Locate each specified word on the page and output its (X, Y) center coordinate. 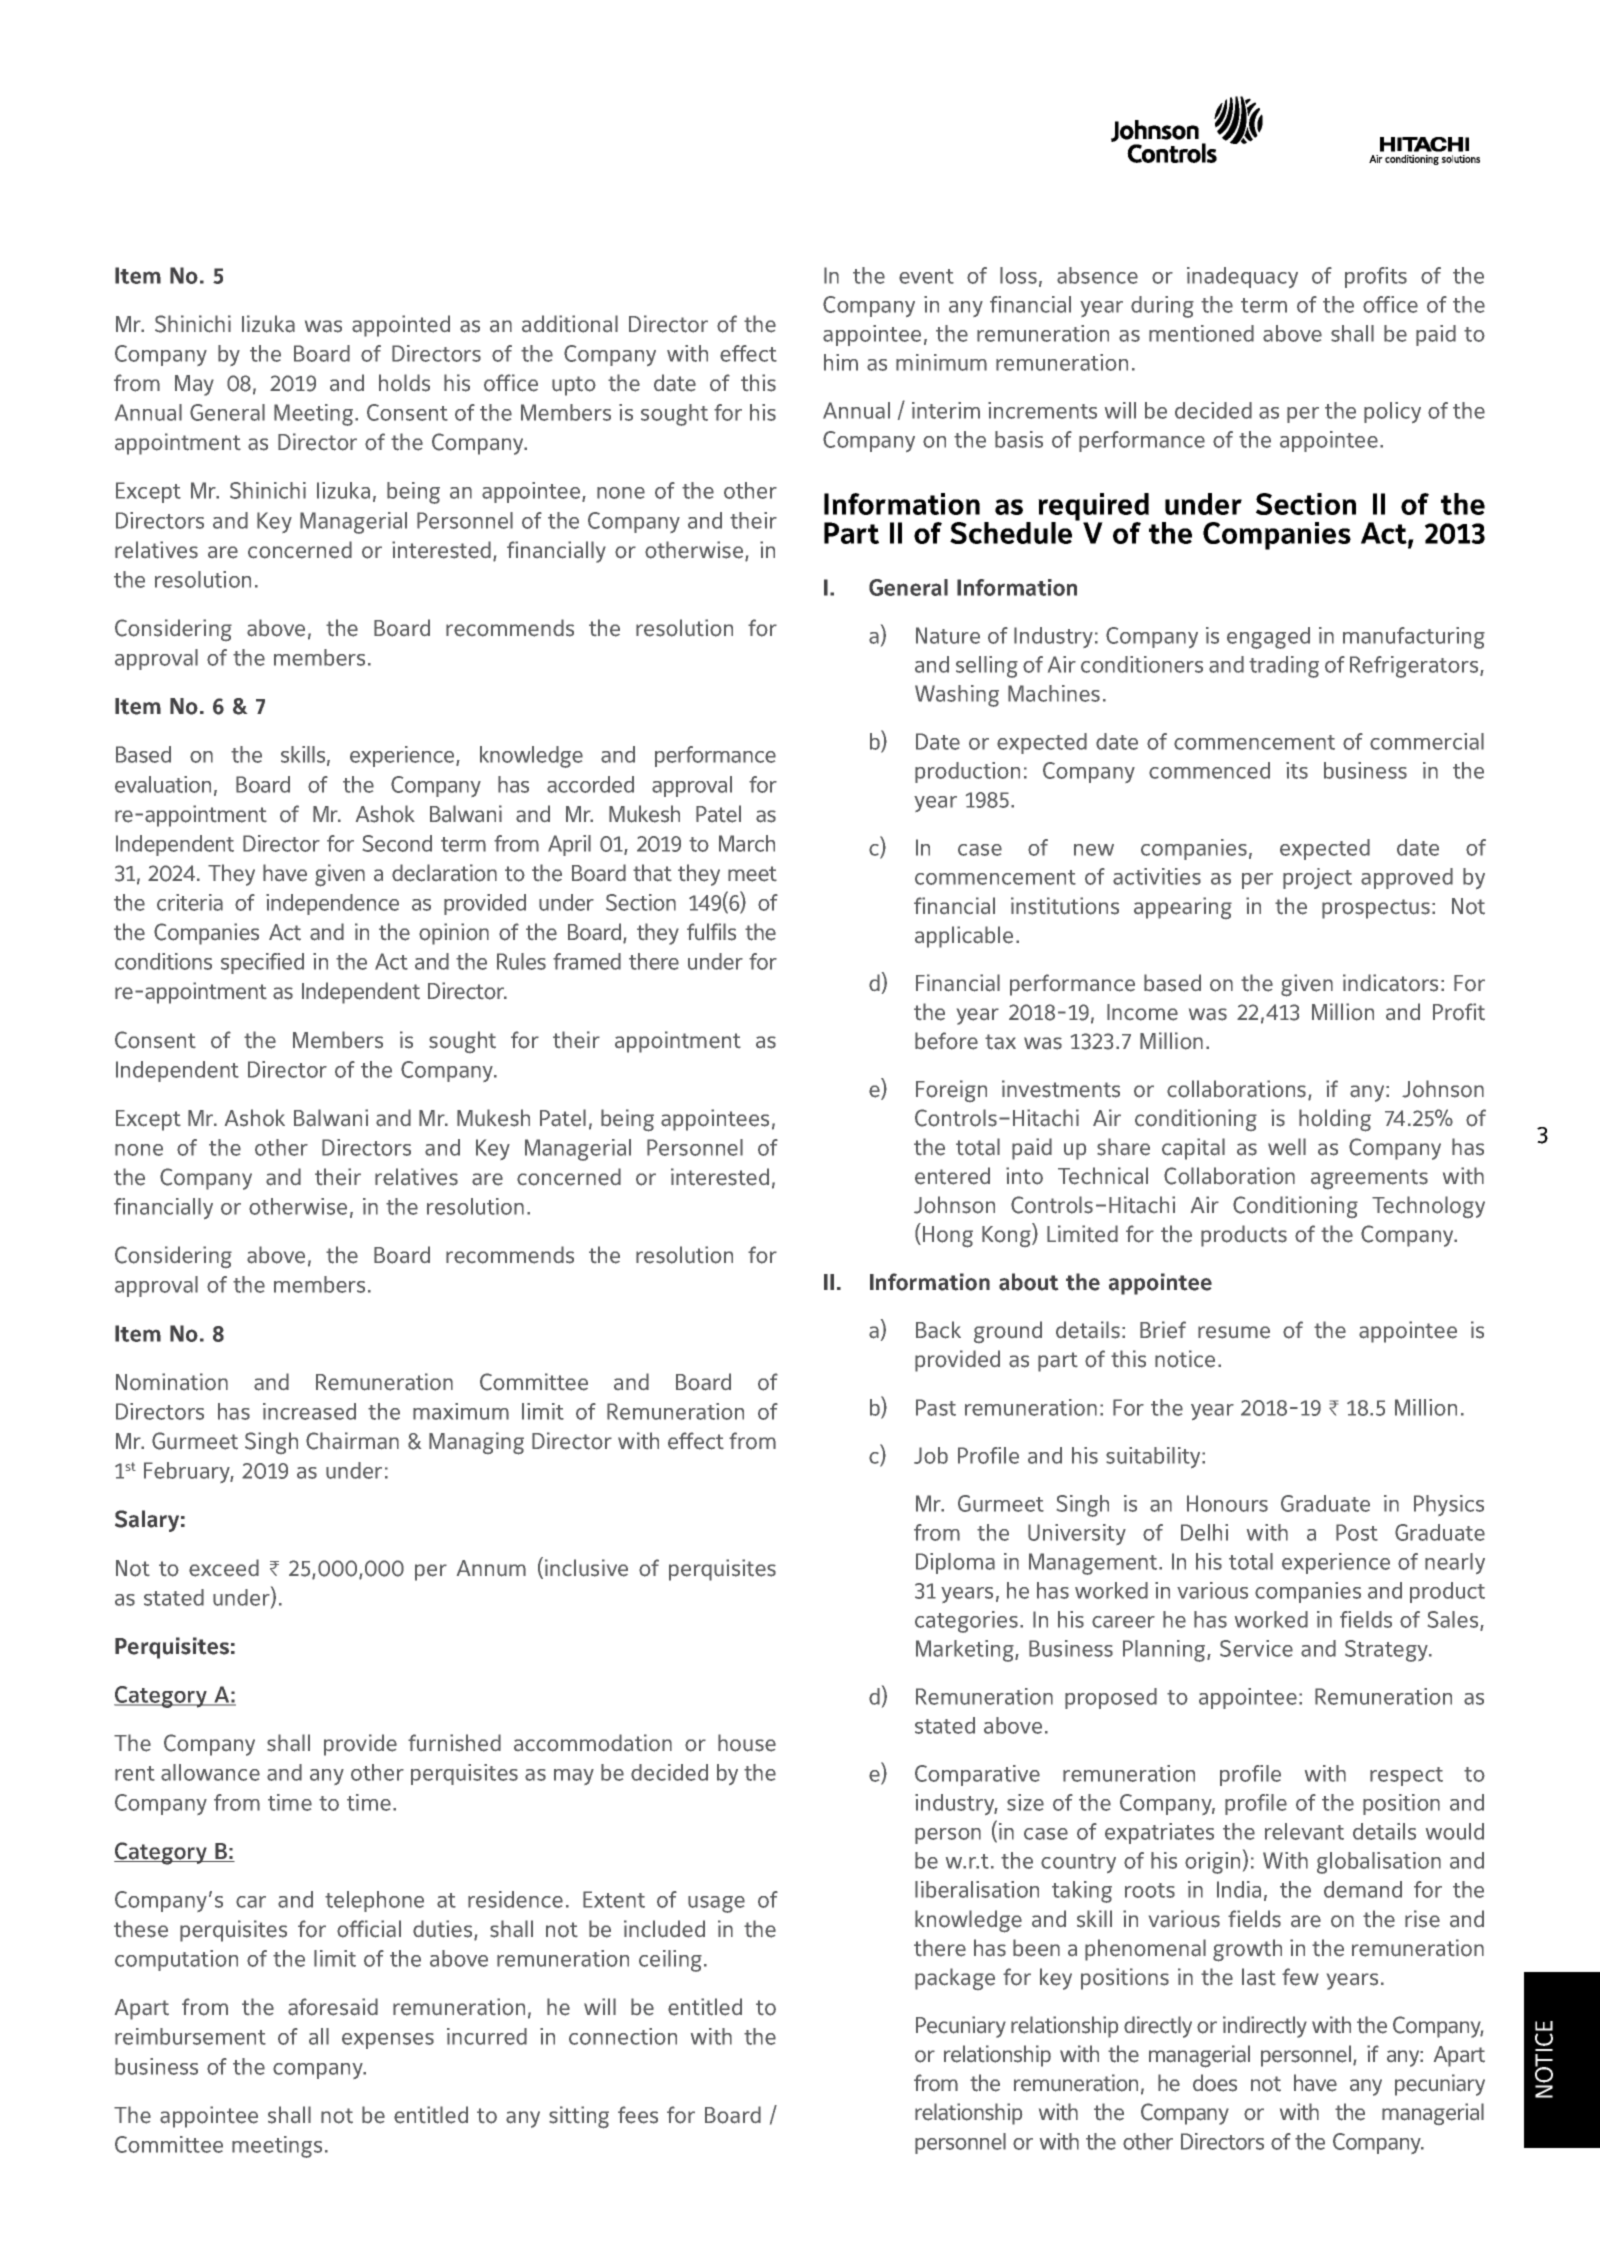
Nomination (172, 1382)
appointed (401, 326)
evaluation (163, 784)
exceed (224, 1568)
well (1287, 1147)
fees (638, 2115)
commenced (1209, 770)
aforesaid (333, 2007)
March (747, 843)
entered (952, 1176)
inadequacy (1242, 277)
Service (1256, 1648)
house (747, 1743)
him (841, 362)
